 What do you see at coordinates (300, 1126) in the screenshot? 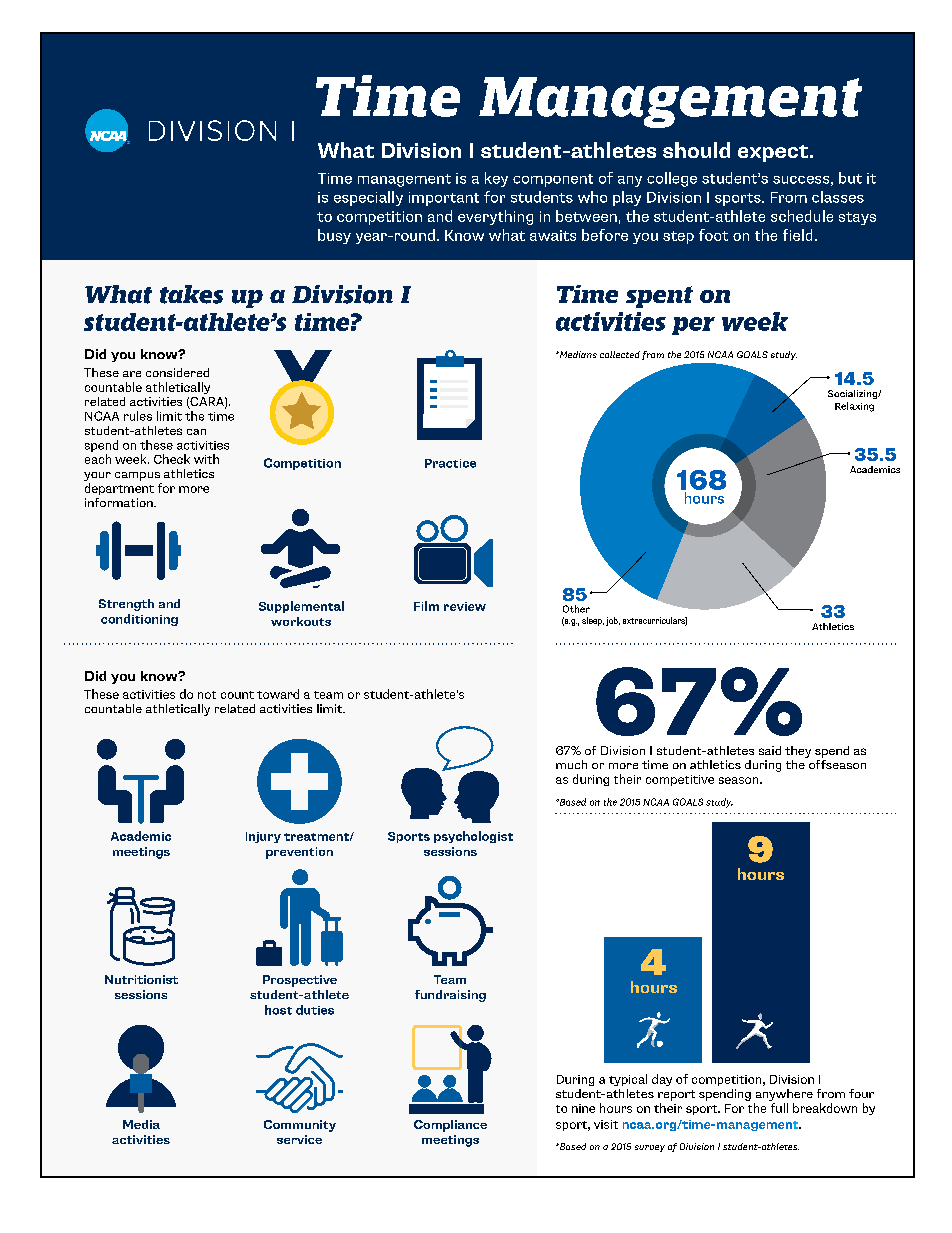
I see `Community` at bounding box center [300, 1126].
